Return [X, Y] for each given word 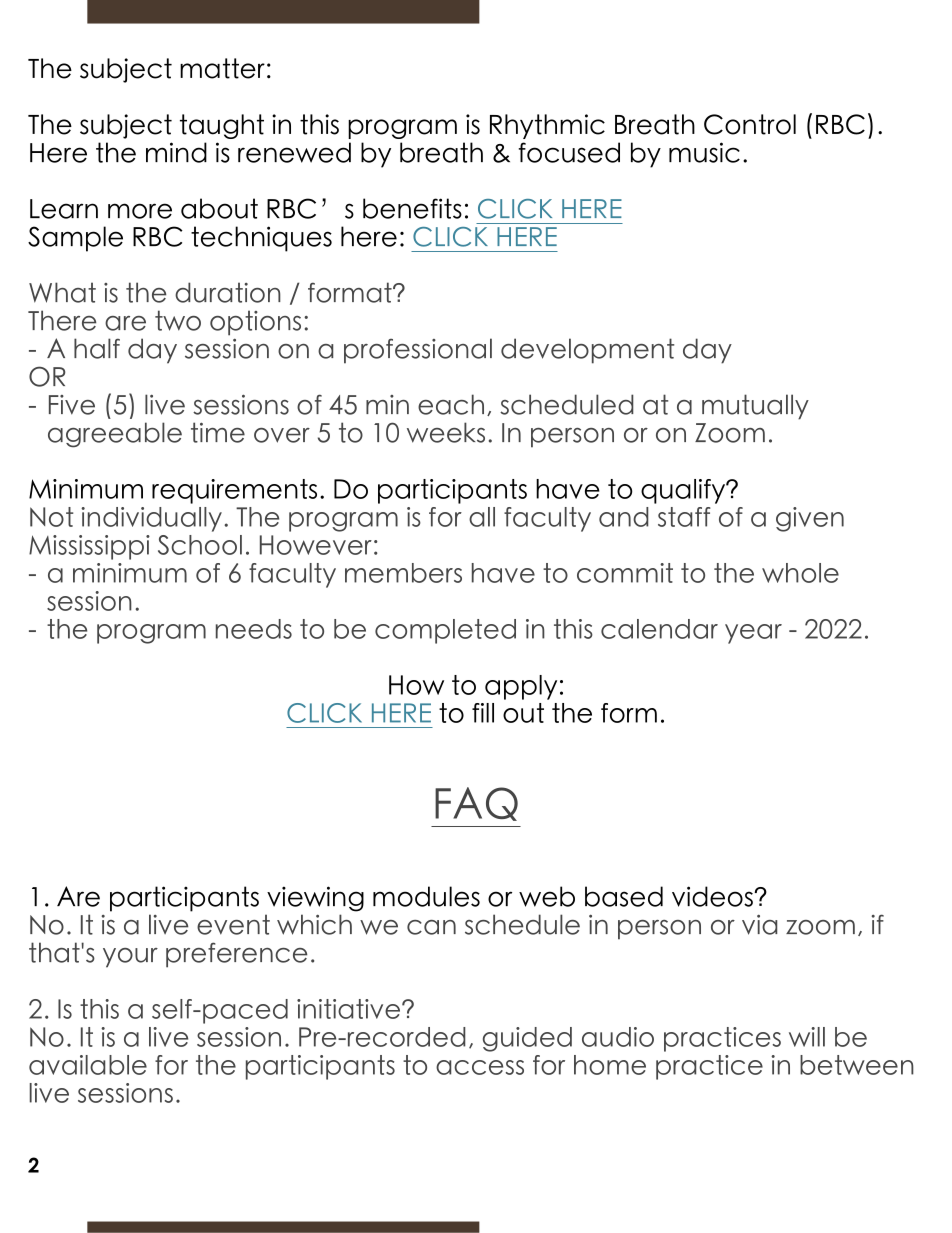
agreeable [115, 435]
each [451, 404]
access [480, 1067]
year [753, 634]
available [88, 1065]
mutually [755, 407]
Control [750, 124]
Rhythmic [547, 126]
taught [222, 126]
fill [483, 713]
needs [254, 629]
